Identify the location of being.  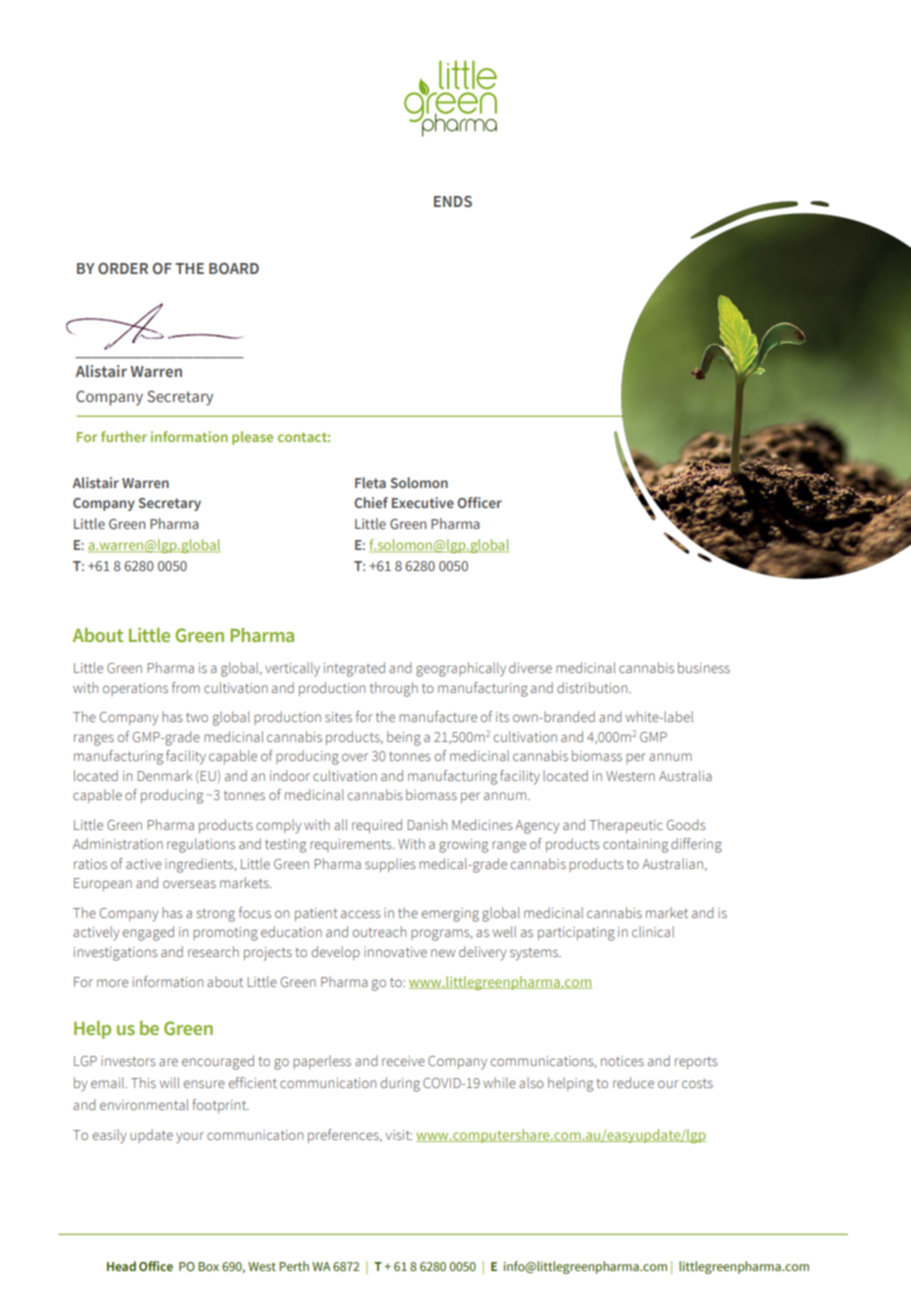
(404, 738).
